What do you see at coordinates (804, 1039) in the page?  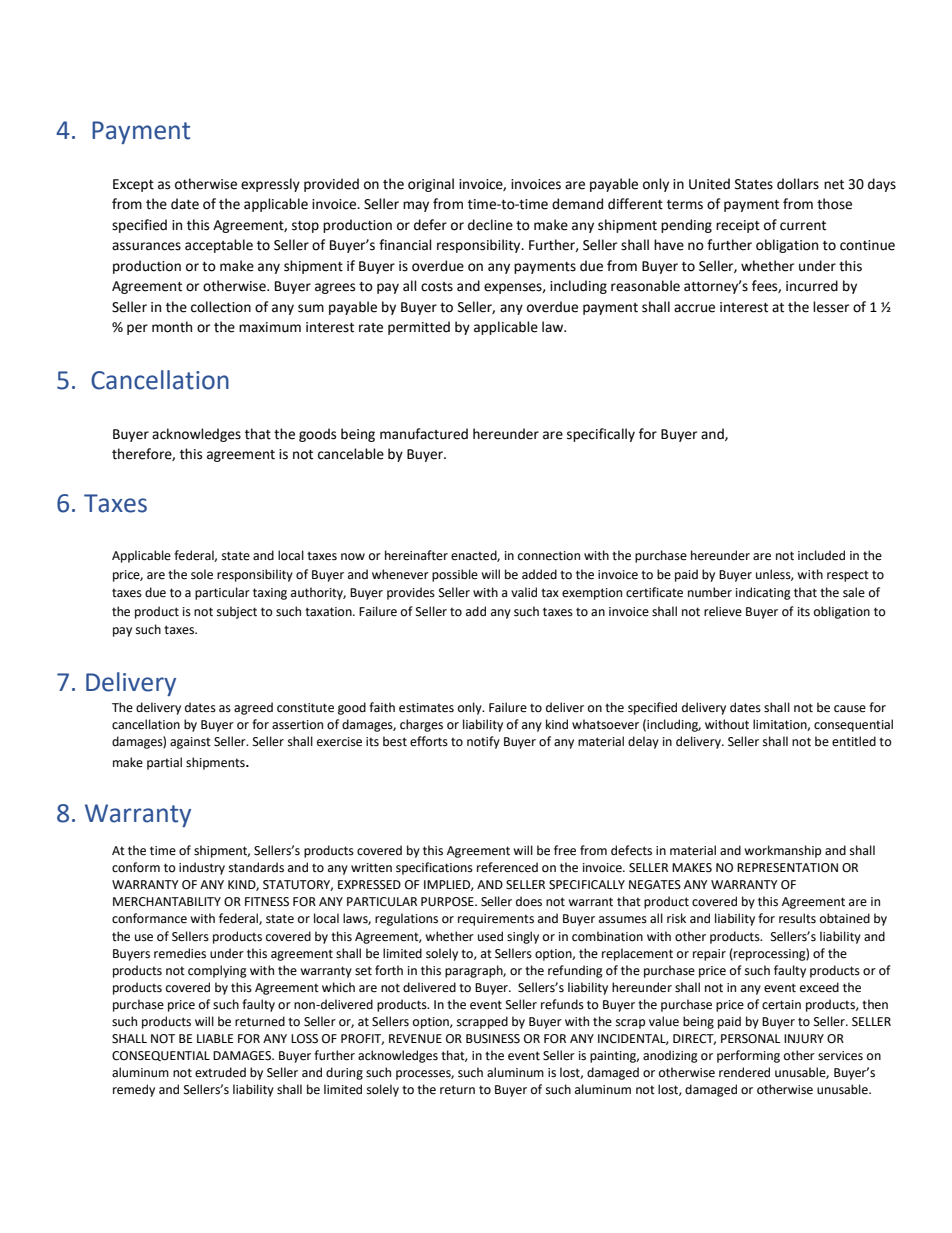 I see `INJURY` at bounding box center [804, 1039].
